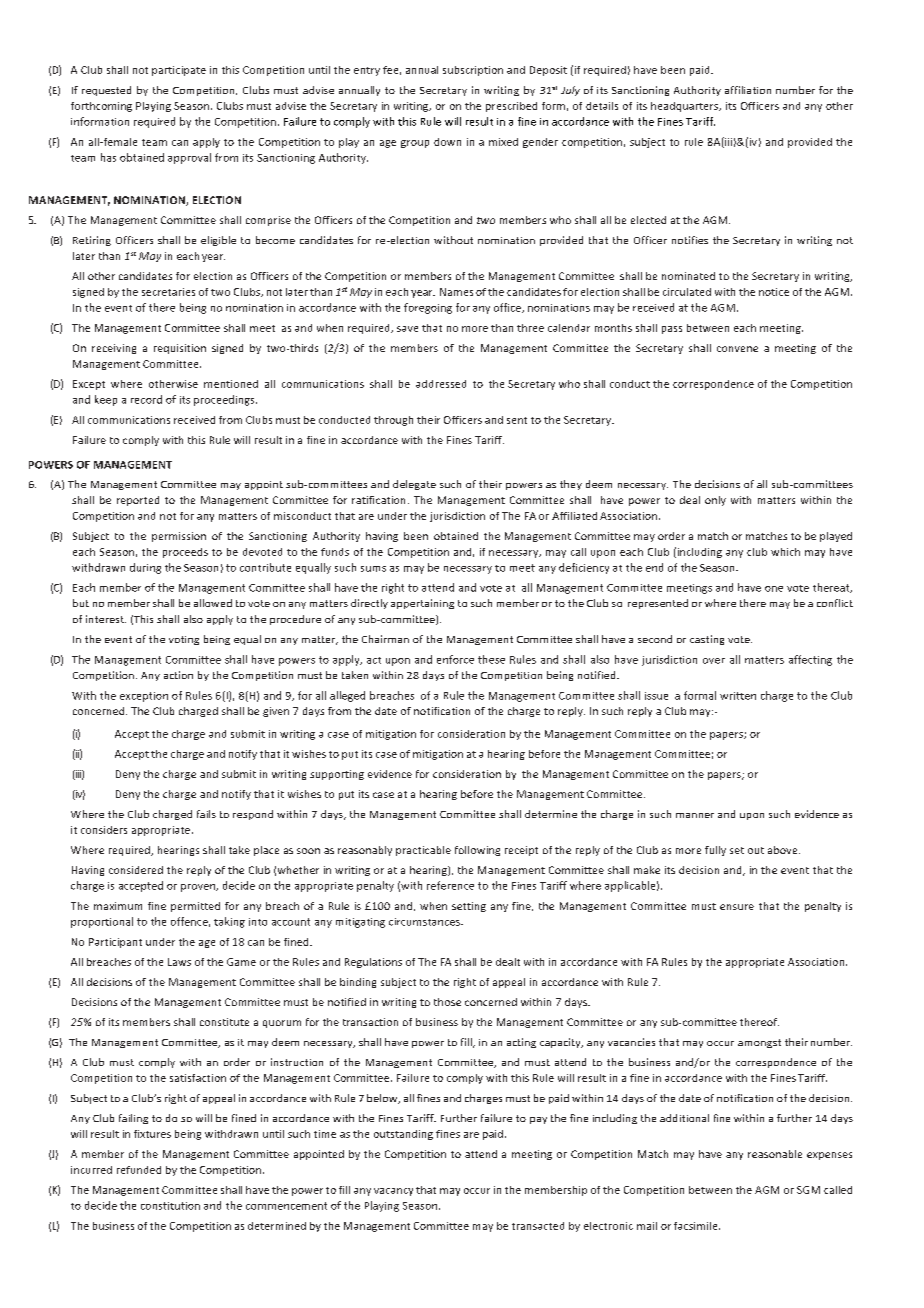 The image size is (924, 1308). What do you see at coordinates (184, 640) in the screenshot?
I see `voting` at bounding box center [184, 640].
